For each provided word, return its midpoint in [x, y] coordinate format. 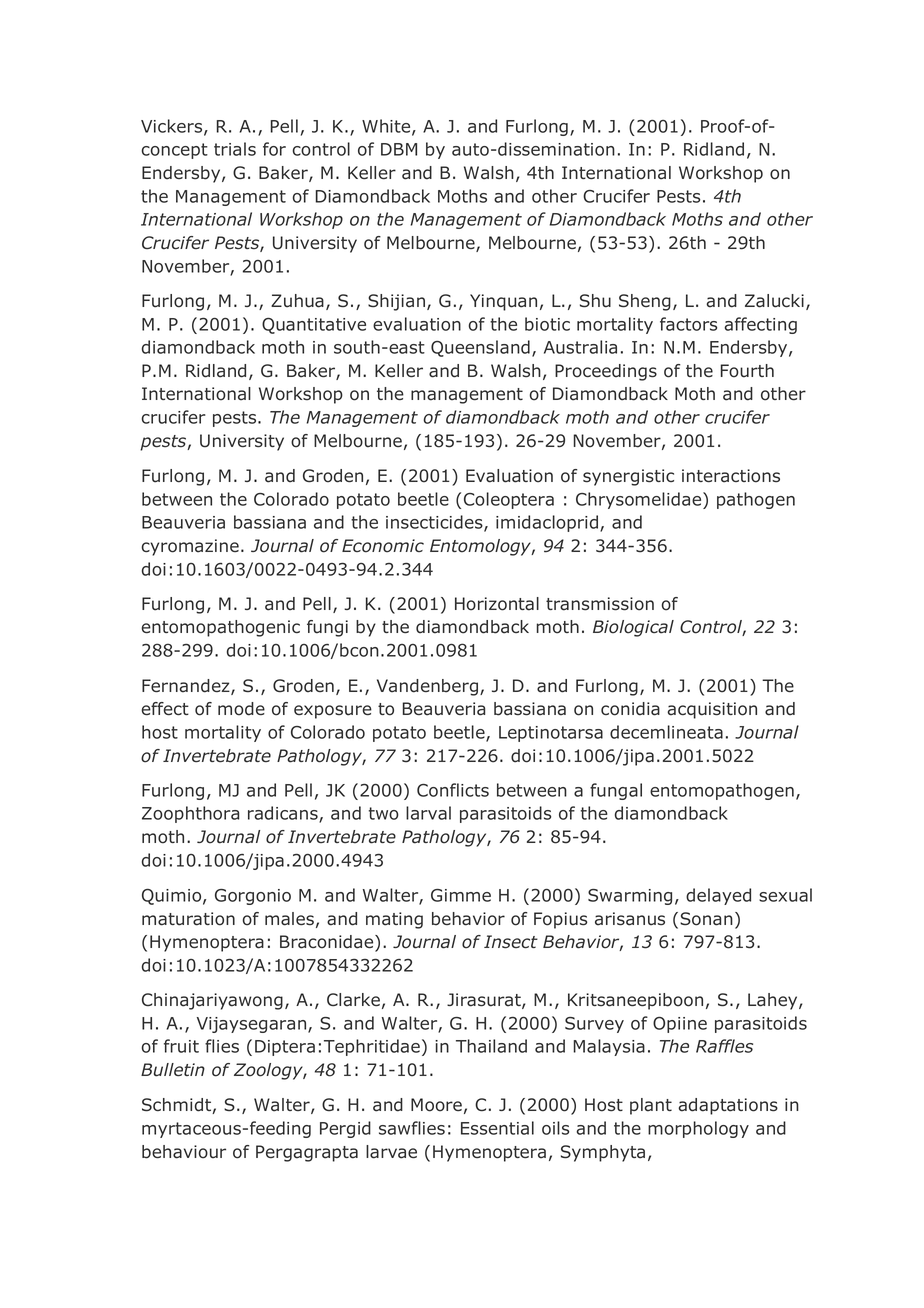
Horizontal [497, 604]
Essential [497, 1128]
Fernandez [187, 687]
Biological [633, 628]
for [274, 149]
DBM [399, 149]
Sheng [645, 302]
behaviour [184, 1152]
